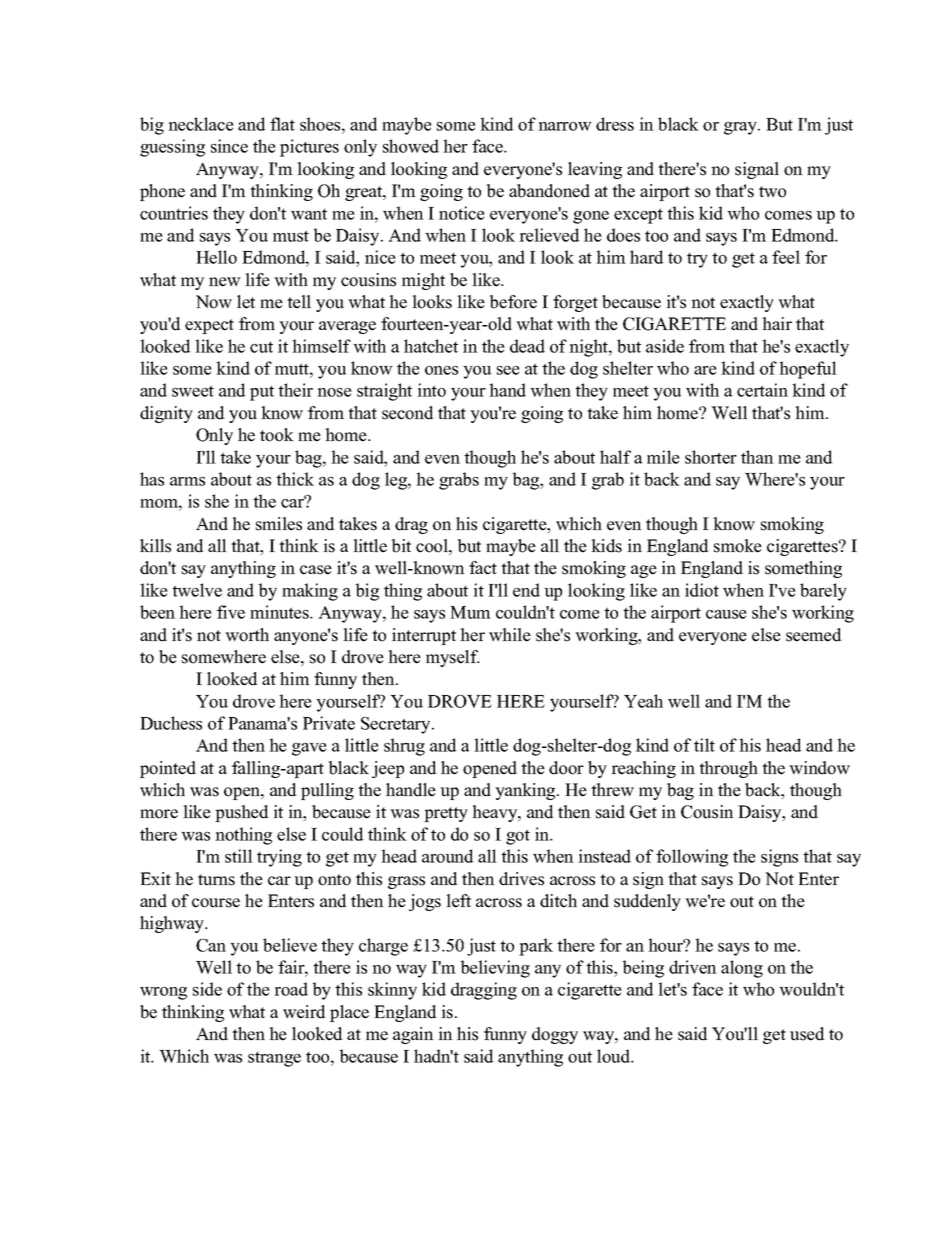  Describe the element at coordinates (772, 192) in the screenshot. I see `two` at that location.
